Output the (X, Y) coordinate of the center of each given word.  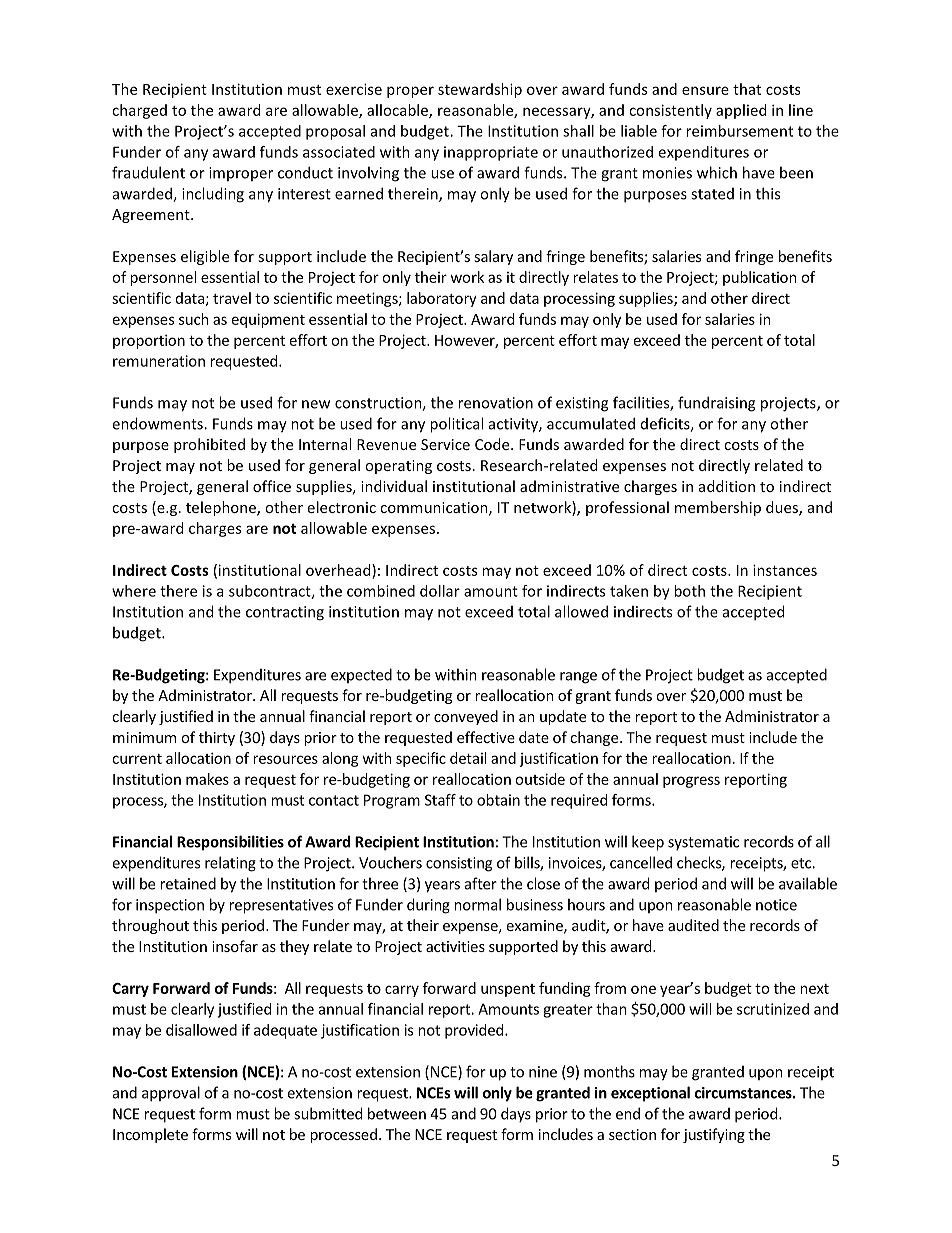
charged (139, 111)
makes (207, 779)
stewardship (480, 90)
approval (171, 1094)
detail (468, 758)
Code (493, 444)
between (397, 1113)
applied (741, 111)
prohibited (209, 445)
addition (727, 486)
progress (691, 782)
